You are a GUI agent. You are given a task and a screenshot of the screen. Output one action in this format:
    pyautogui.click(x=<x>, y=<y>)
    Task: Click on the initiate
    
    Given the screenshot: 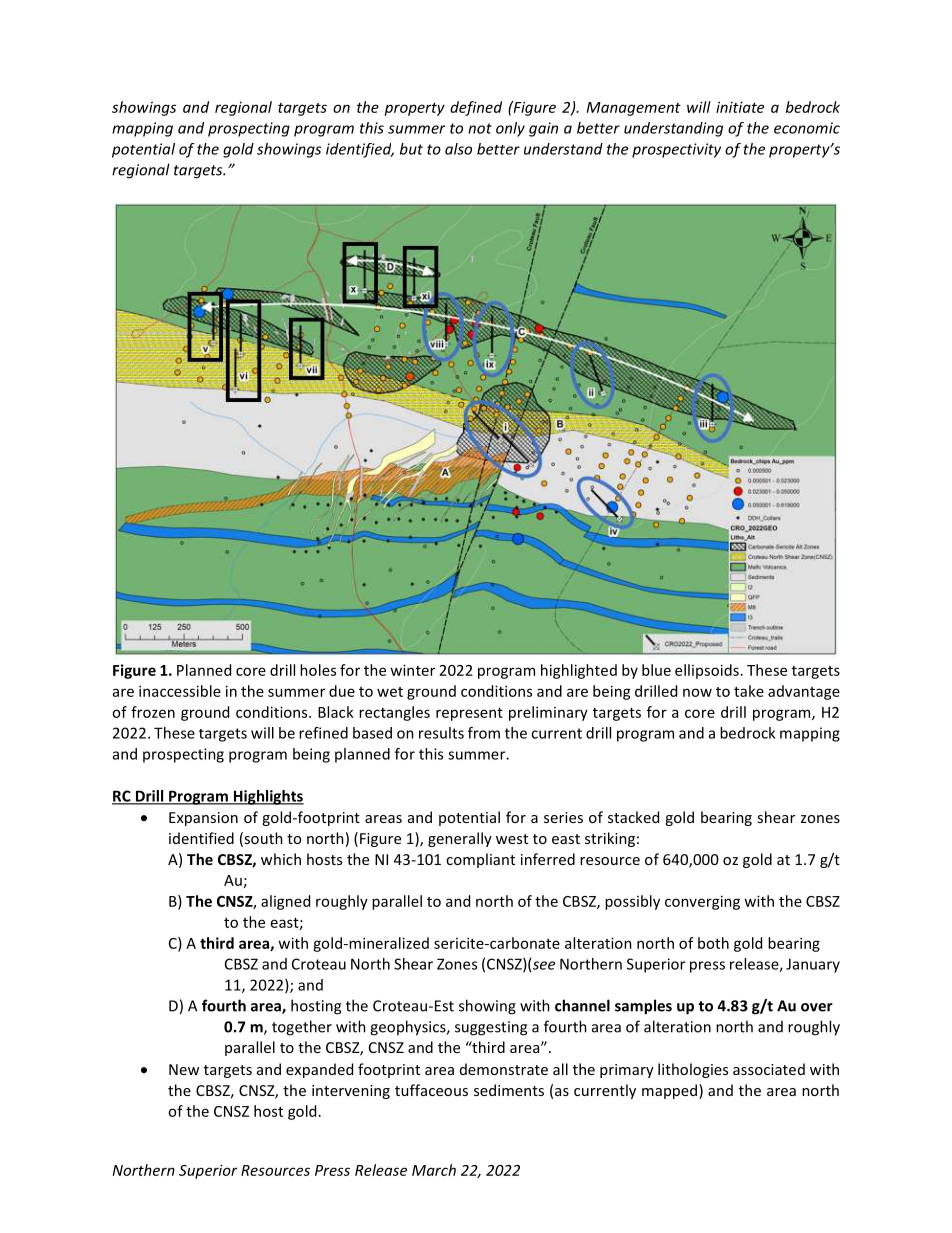 What is the action you would take?
    pyautogui.click(x=740, y=107)
